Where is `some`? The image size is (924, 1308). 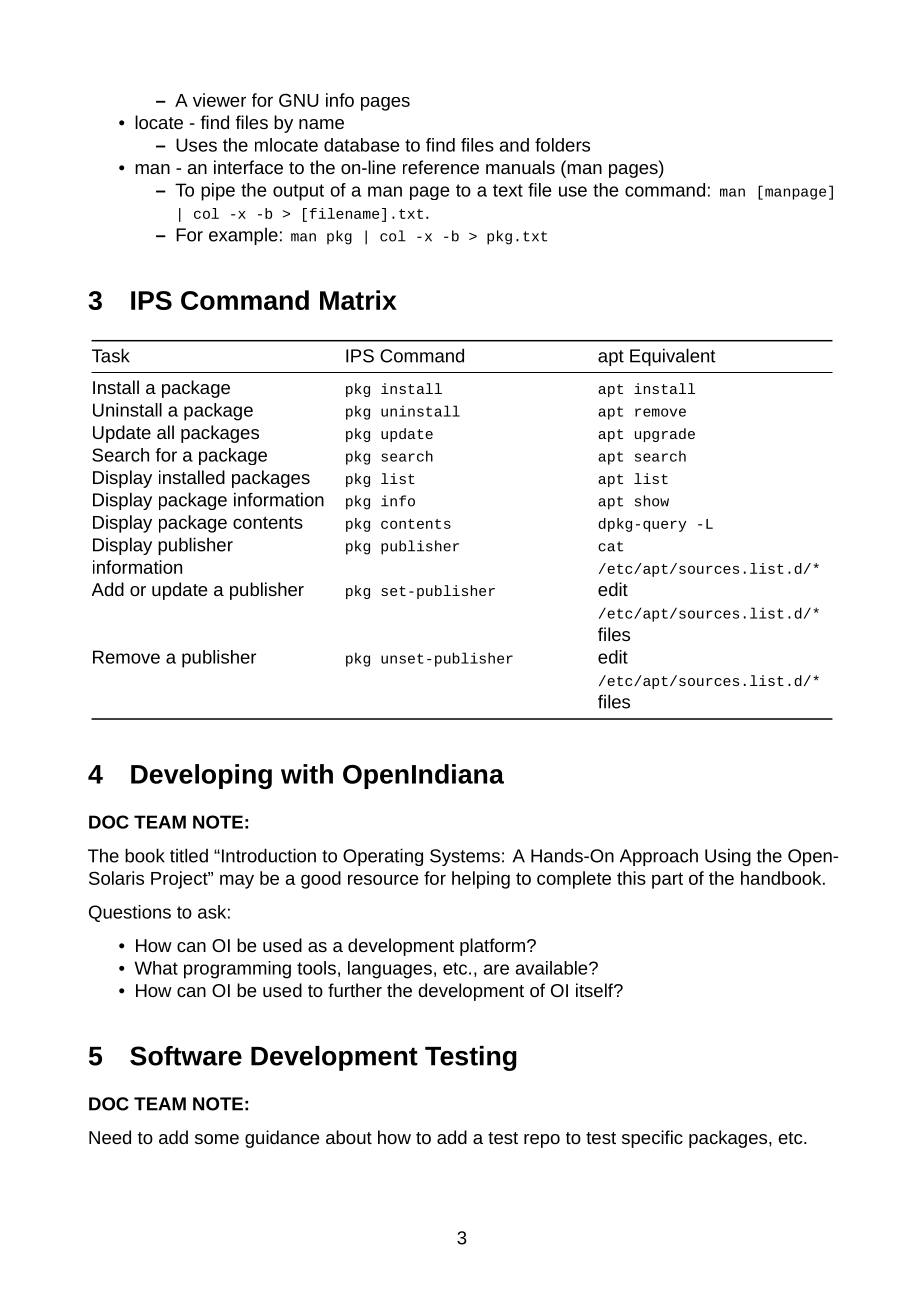 some is located at coordinates (217, 1139).
